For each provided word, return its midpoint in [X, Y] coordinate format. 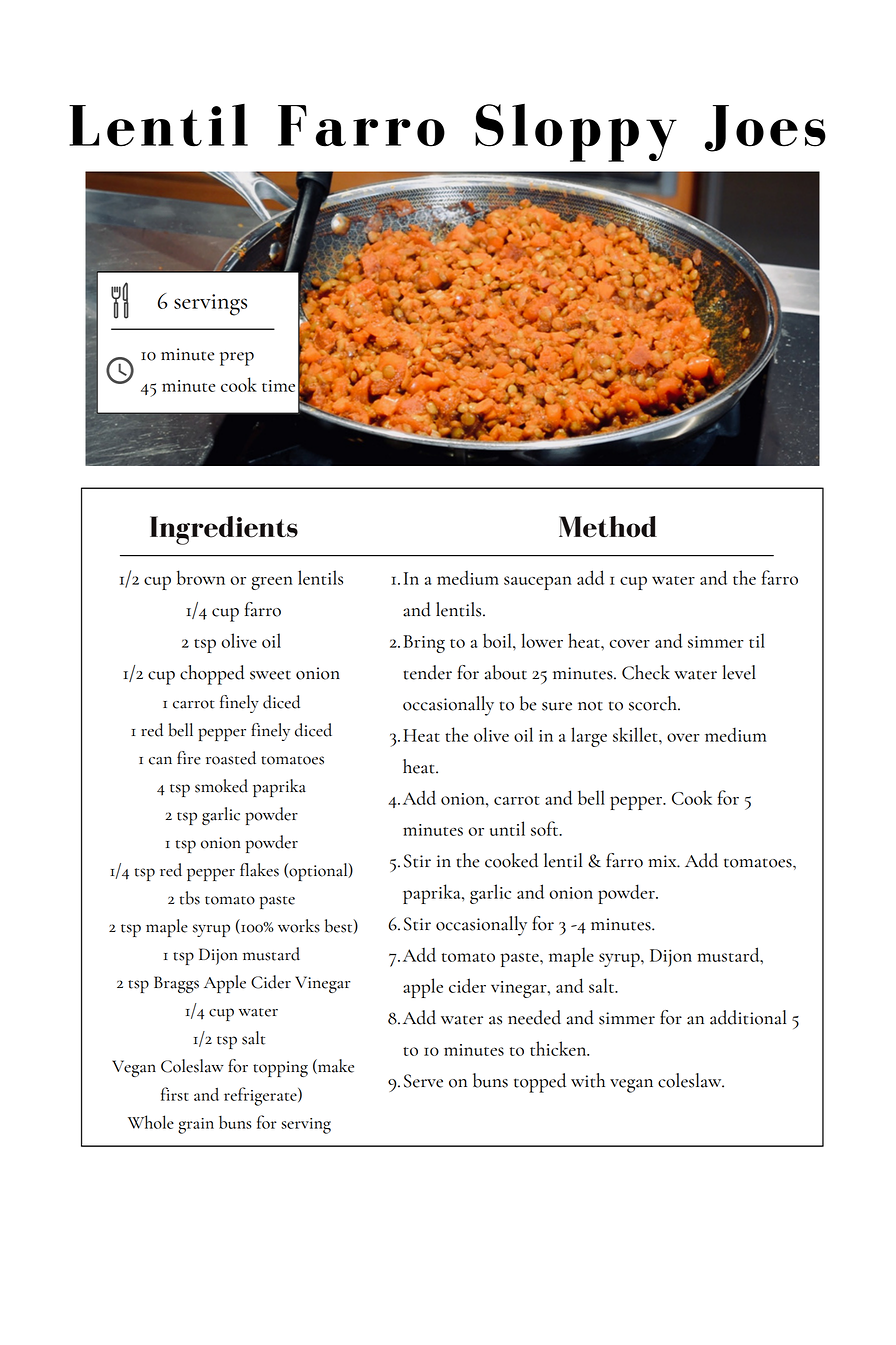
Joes [765, 128]
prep [237, 359]
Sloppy [576, 133]
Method [608, 527]
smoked [221, 786]
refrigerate [261, 1096]
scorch [654, 703]
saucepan [538, 583]
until [507, 828]
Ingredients [224, 530]
